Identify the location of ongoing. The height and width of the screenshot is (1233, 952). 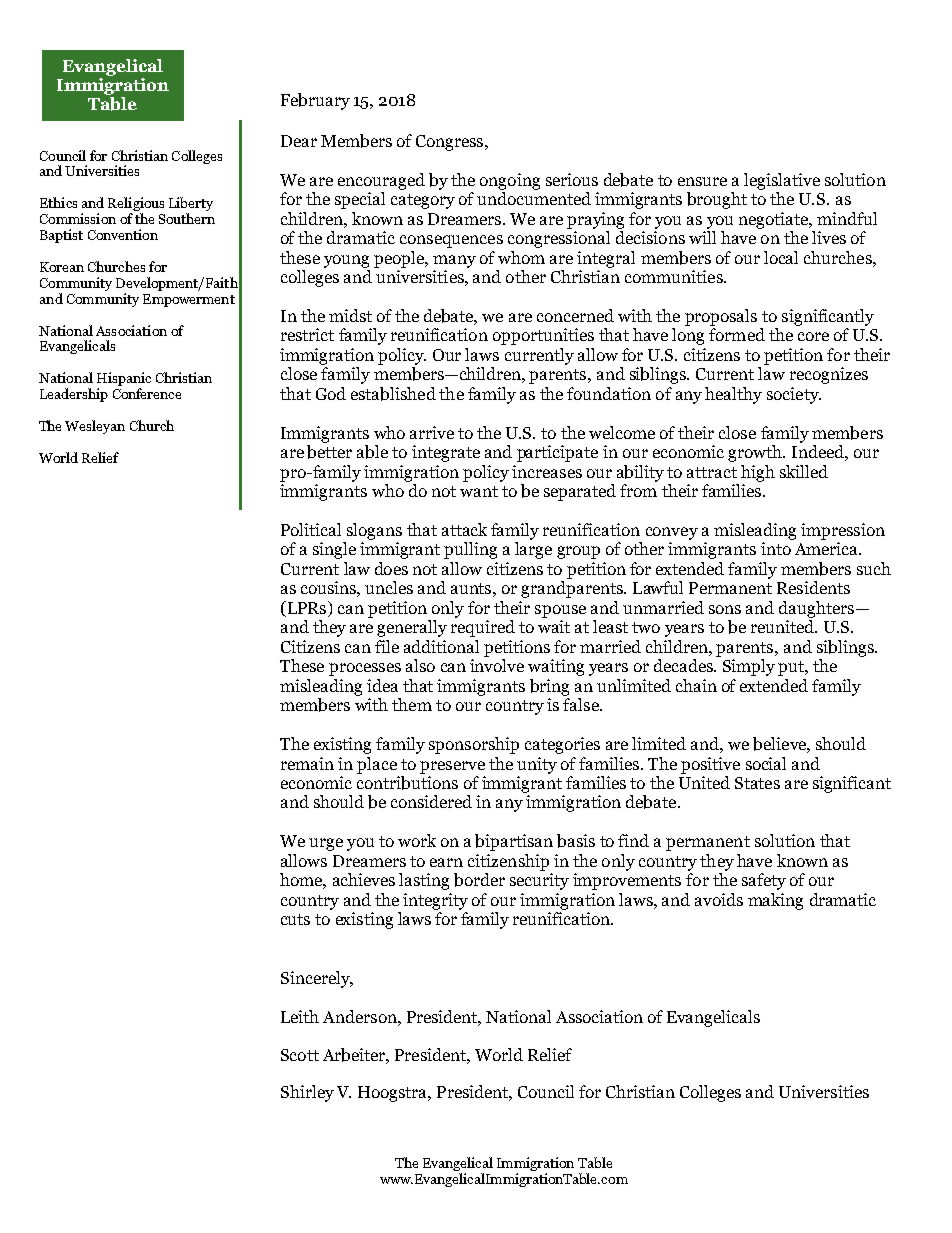
(510, 181).
